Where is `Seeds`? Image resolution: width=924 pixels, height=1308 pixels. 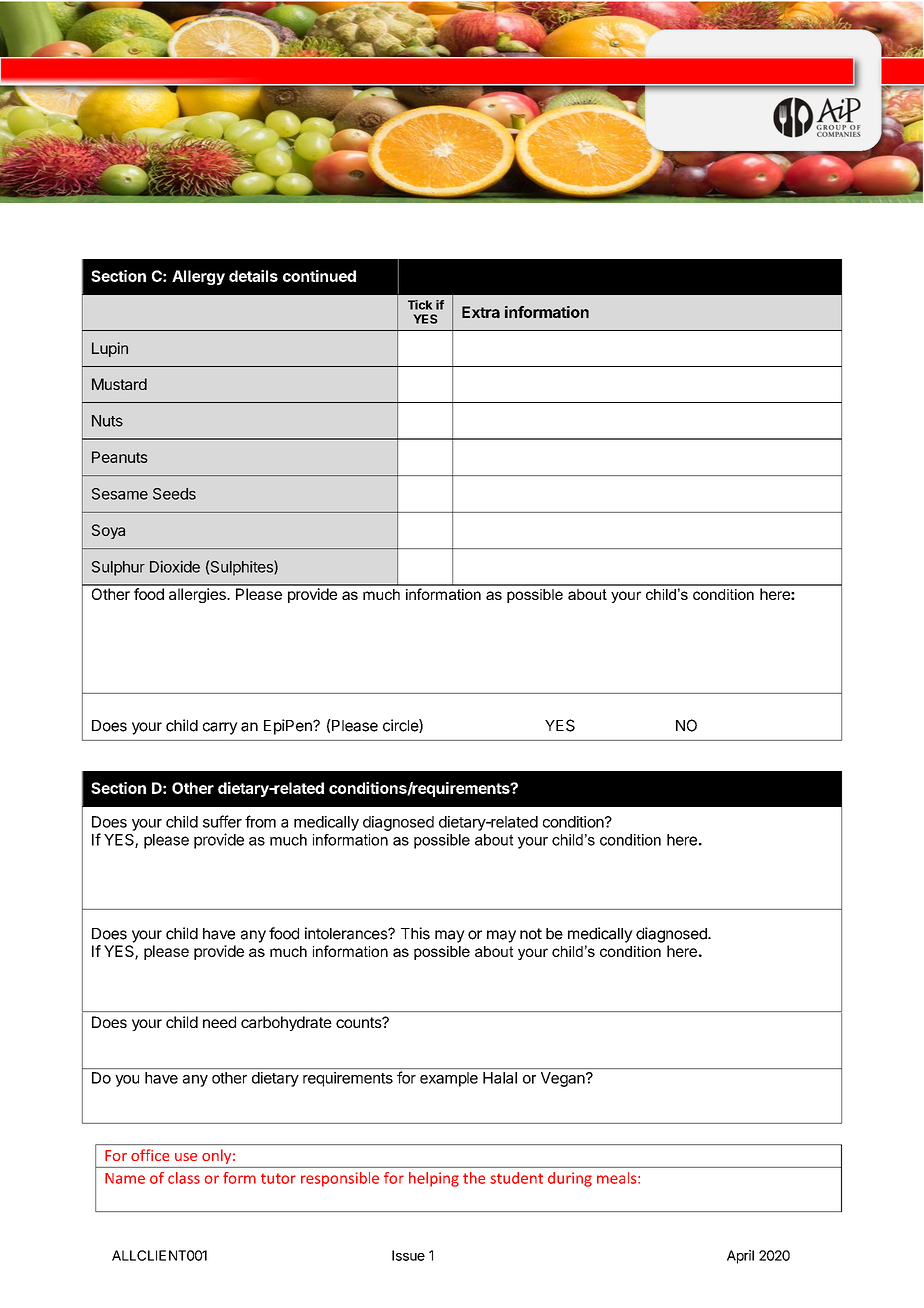
Seeds is located at coordinates (174, 494).
